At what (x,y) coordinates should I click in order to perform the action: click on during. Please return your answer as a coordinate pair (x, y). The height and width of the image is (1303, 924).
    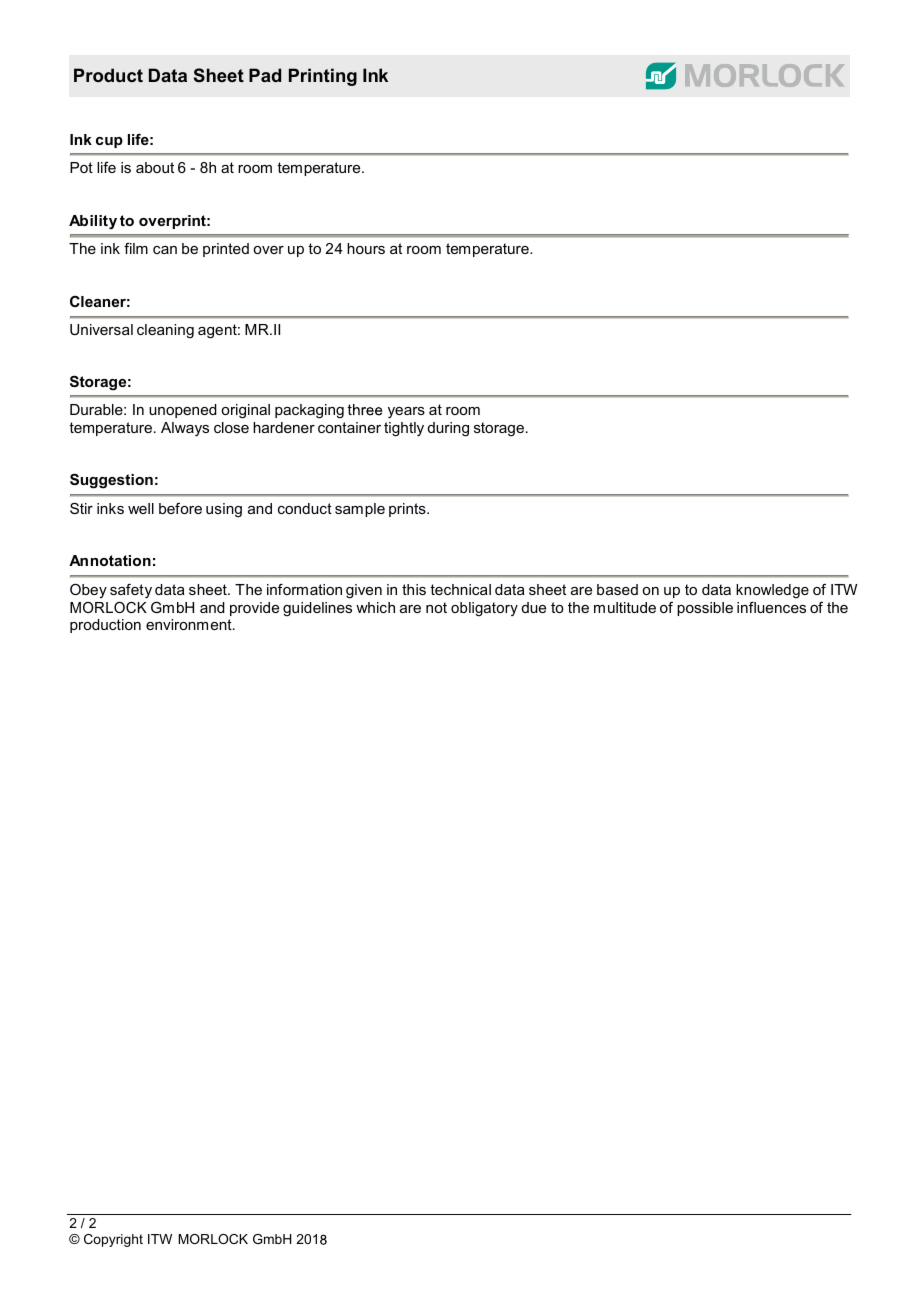
    Looking at the image, I should click on (448, 429).
